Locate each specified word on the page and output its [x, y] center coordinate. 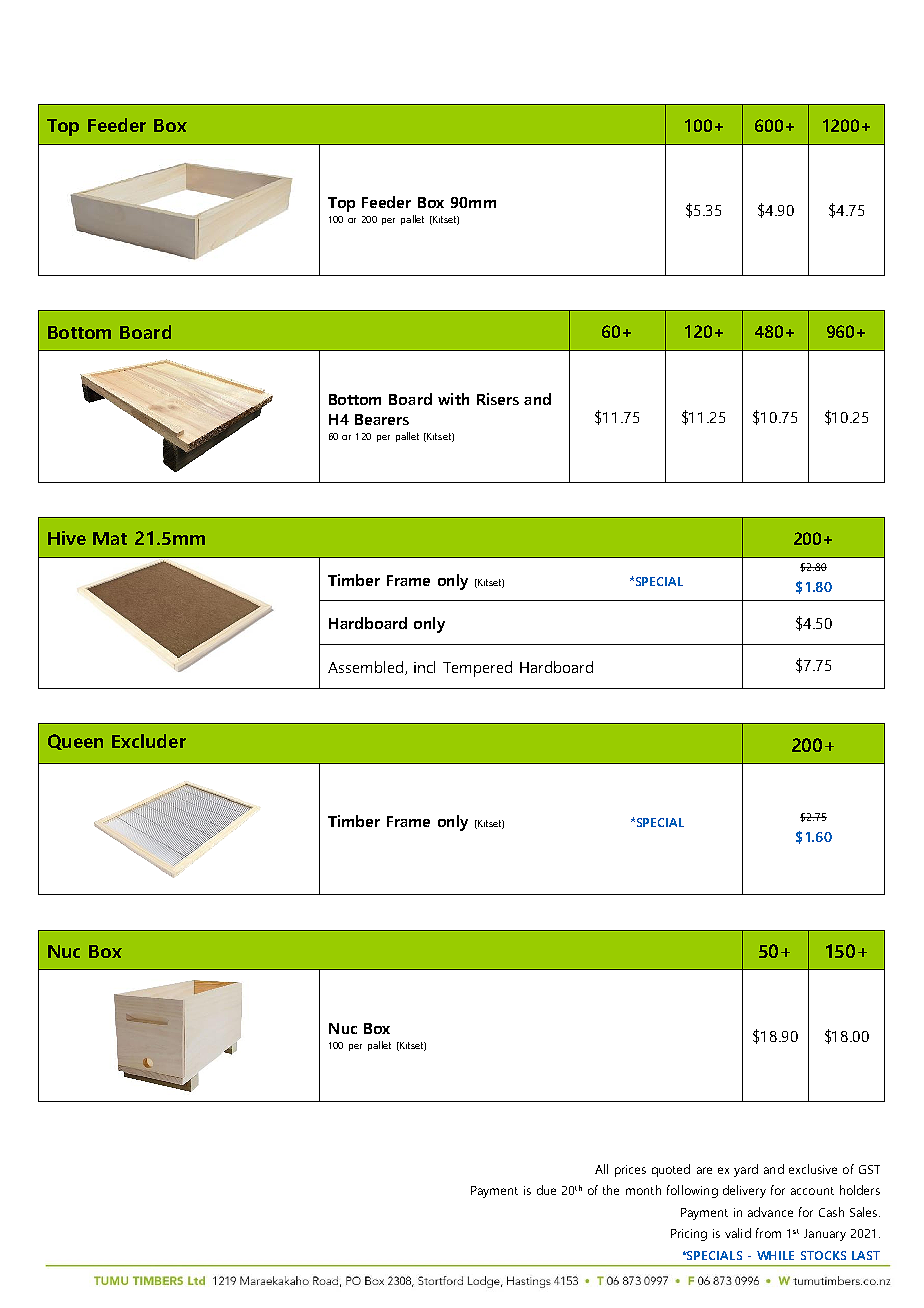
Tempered [477, 669]
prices [630, 1171]
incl [424, 667]
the [611, 1190]
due [546, 1190]
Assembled [367, 668]
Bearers [382, 419]
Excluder [149, 741]
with [453, 399]
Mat [110, 538]
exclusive [813, 1169]
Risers [498, 399]
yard [746, 1170]
